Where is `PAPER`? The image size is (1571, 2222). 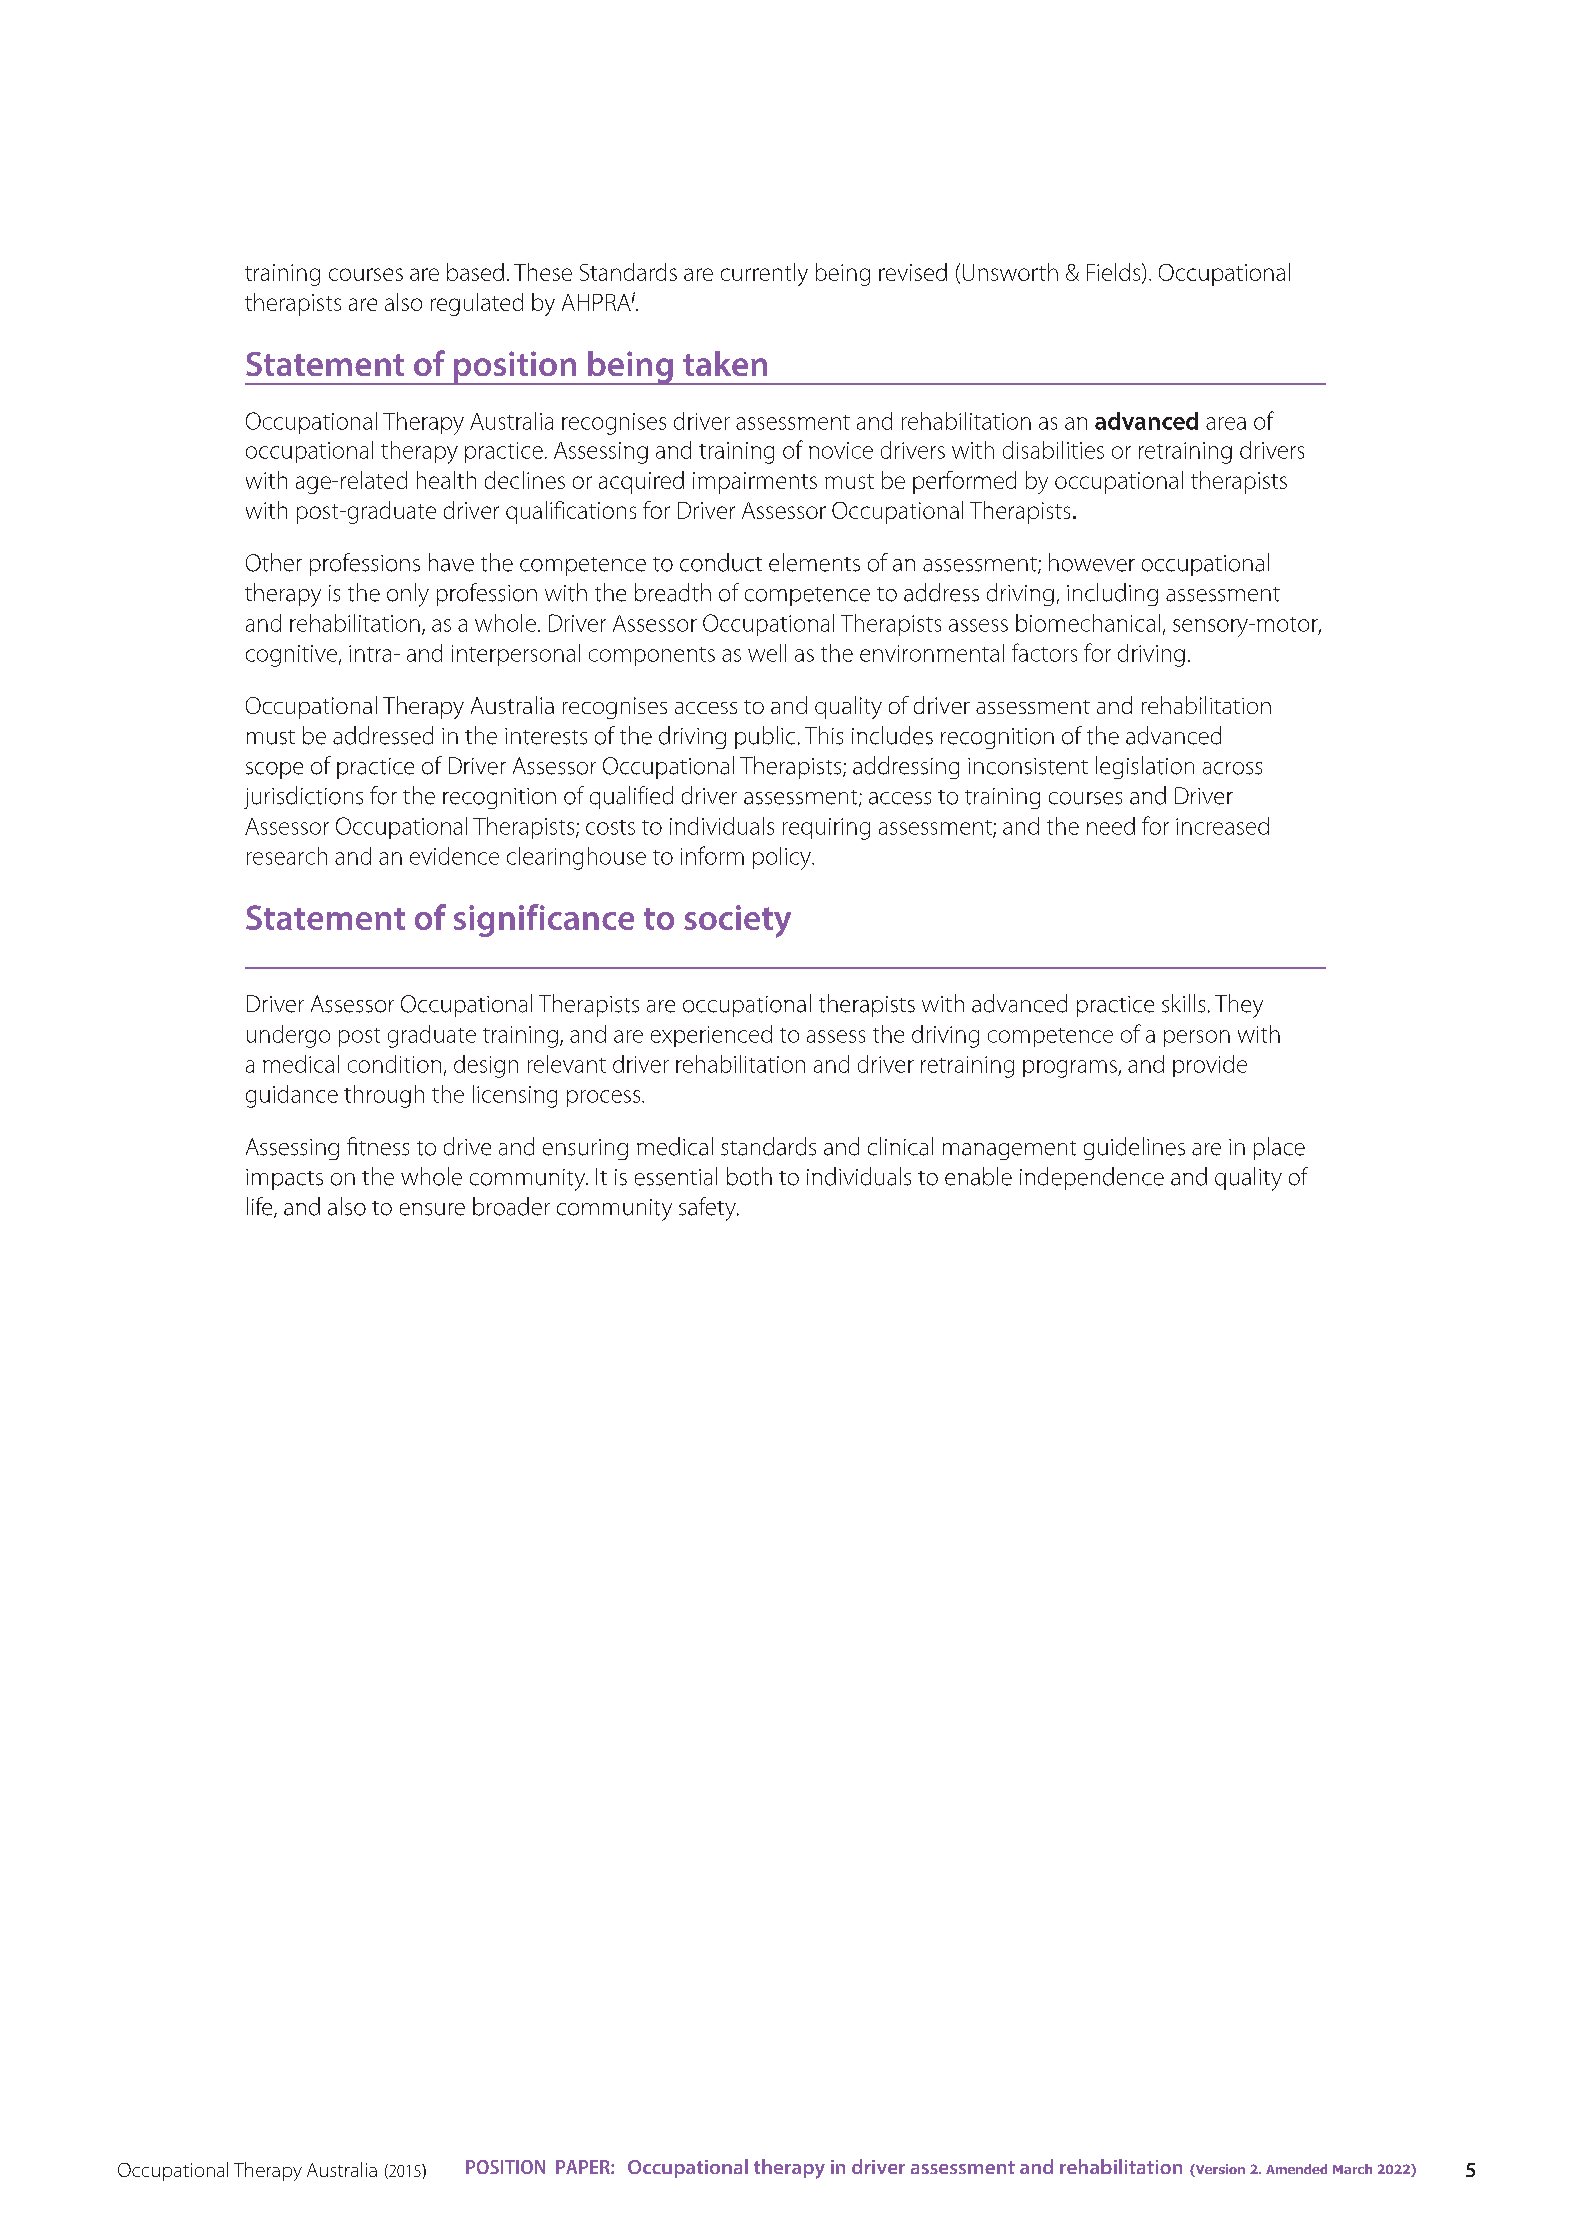 PAPER is located at coordinates (584, 2167).
